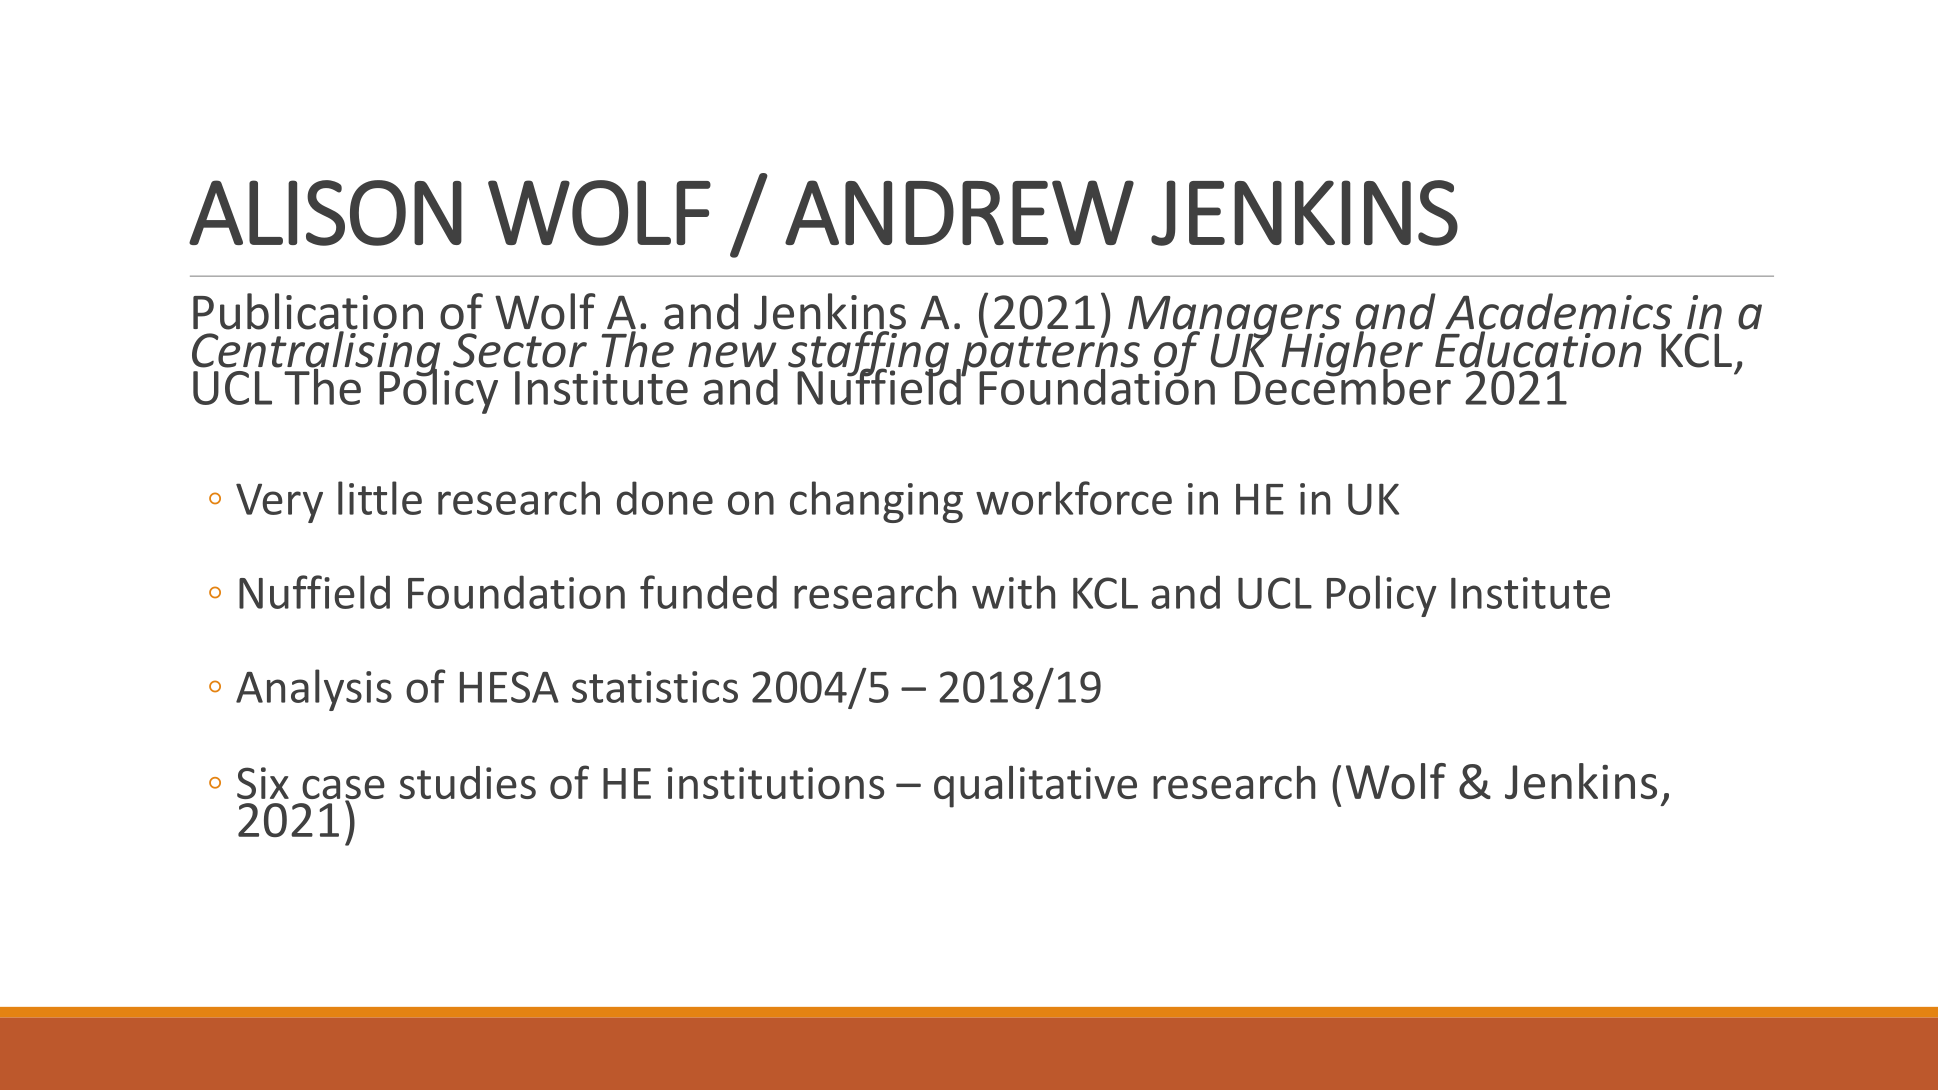 The width and height of the screenshot is (1938, 1090). I want to click on Publication, so click(308, 312).
